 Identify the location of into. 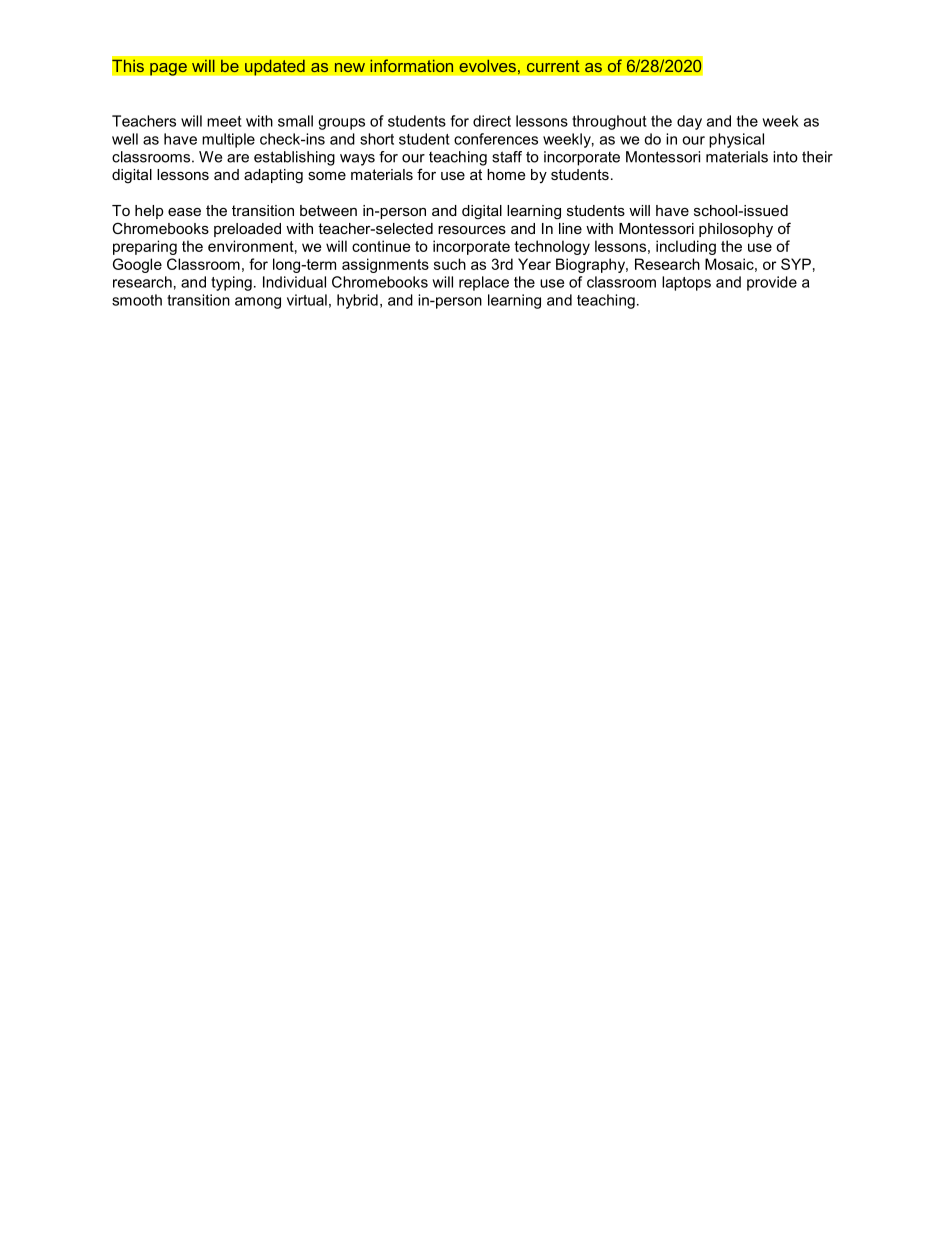
(785, 157).
